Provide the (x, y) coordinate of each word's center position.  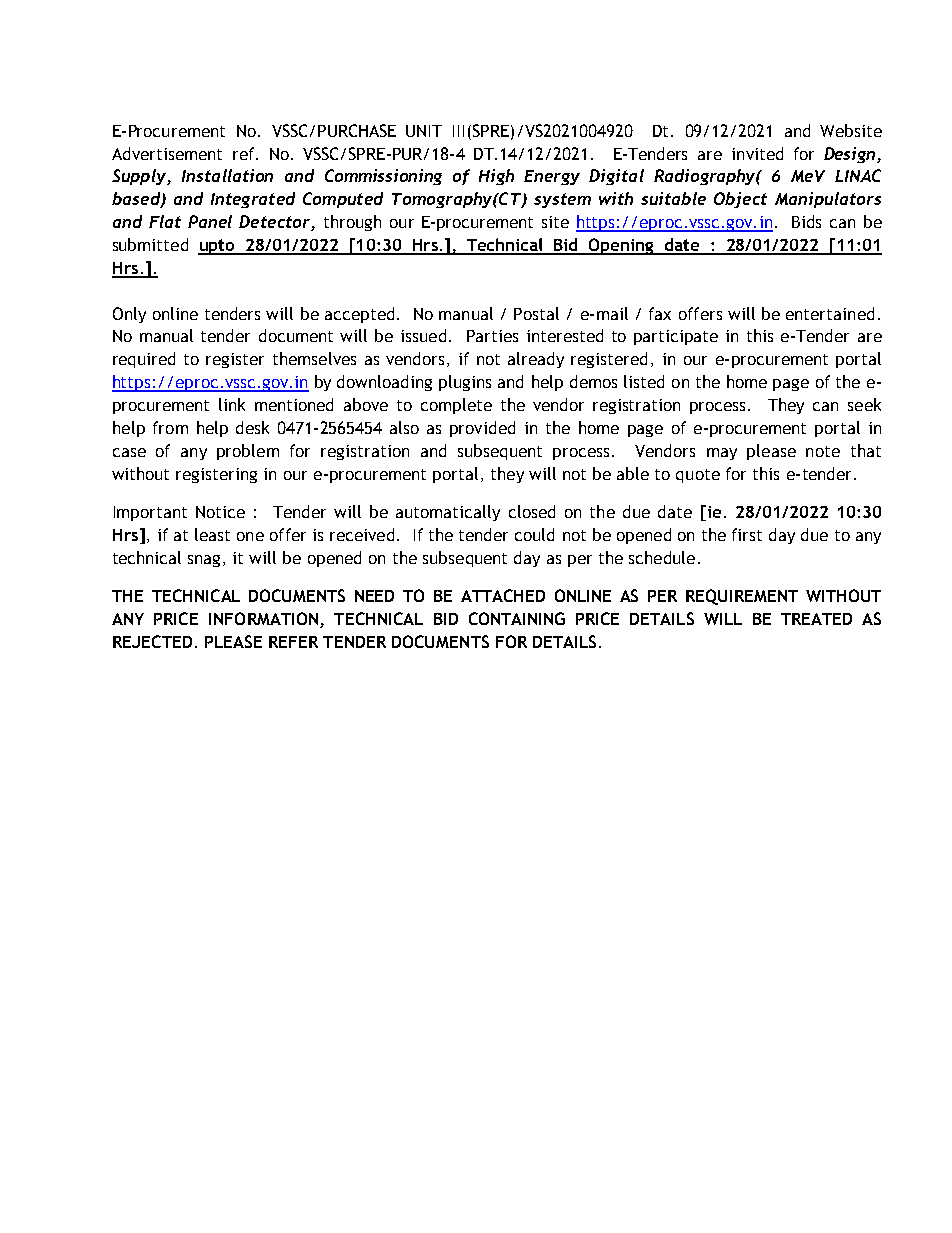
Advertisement (167, 153)
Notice (220, 512)
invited (757, 153)
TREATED (816, 619)
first (747, 534)
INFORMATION (263, 618)
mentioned (294, 404)
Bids (806, 221)
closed (532, 511)
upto (217, 247)
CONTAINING (517, 618)
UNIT (424, 131)
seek (864, 404)
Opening (622, 246)
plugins (465, 383)
